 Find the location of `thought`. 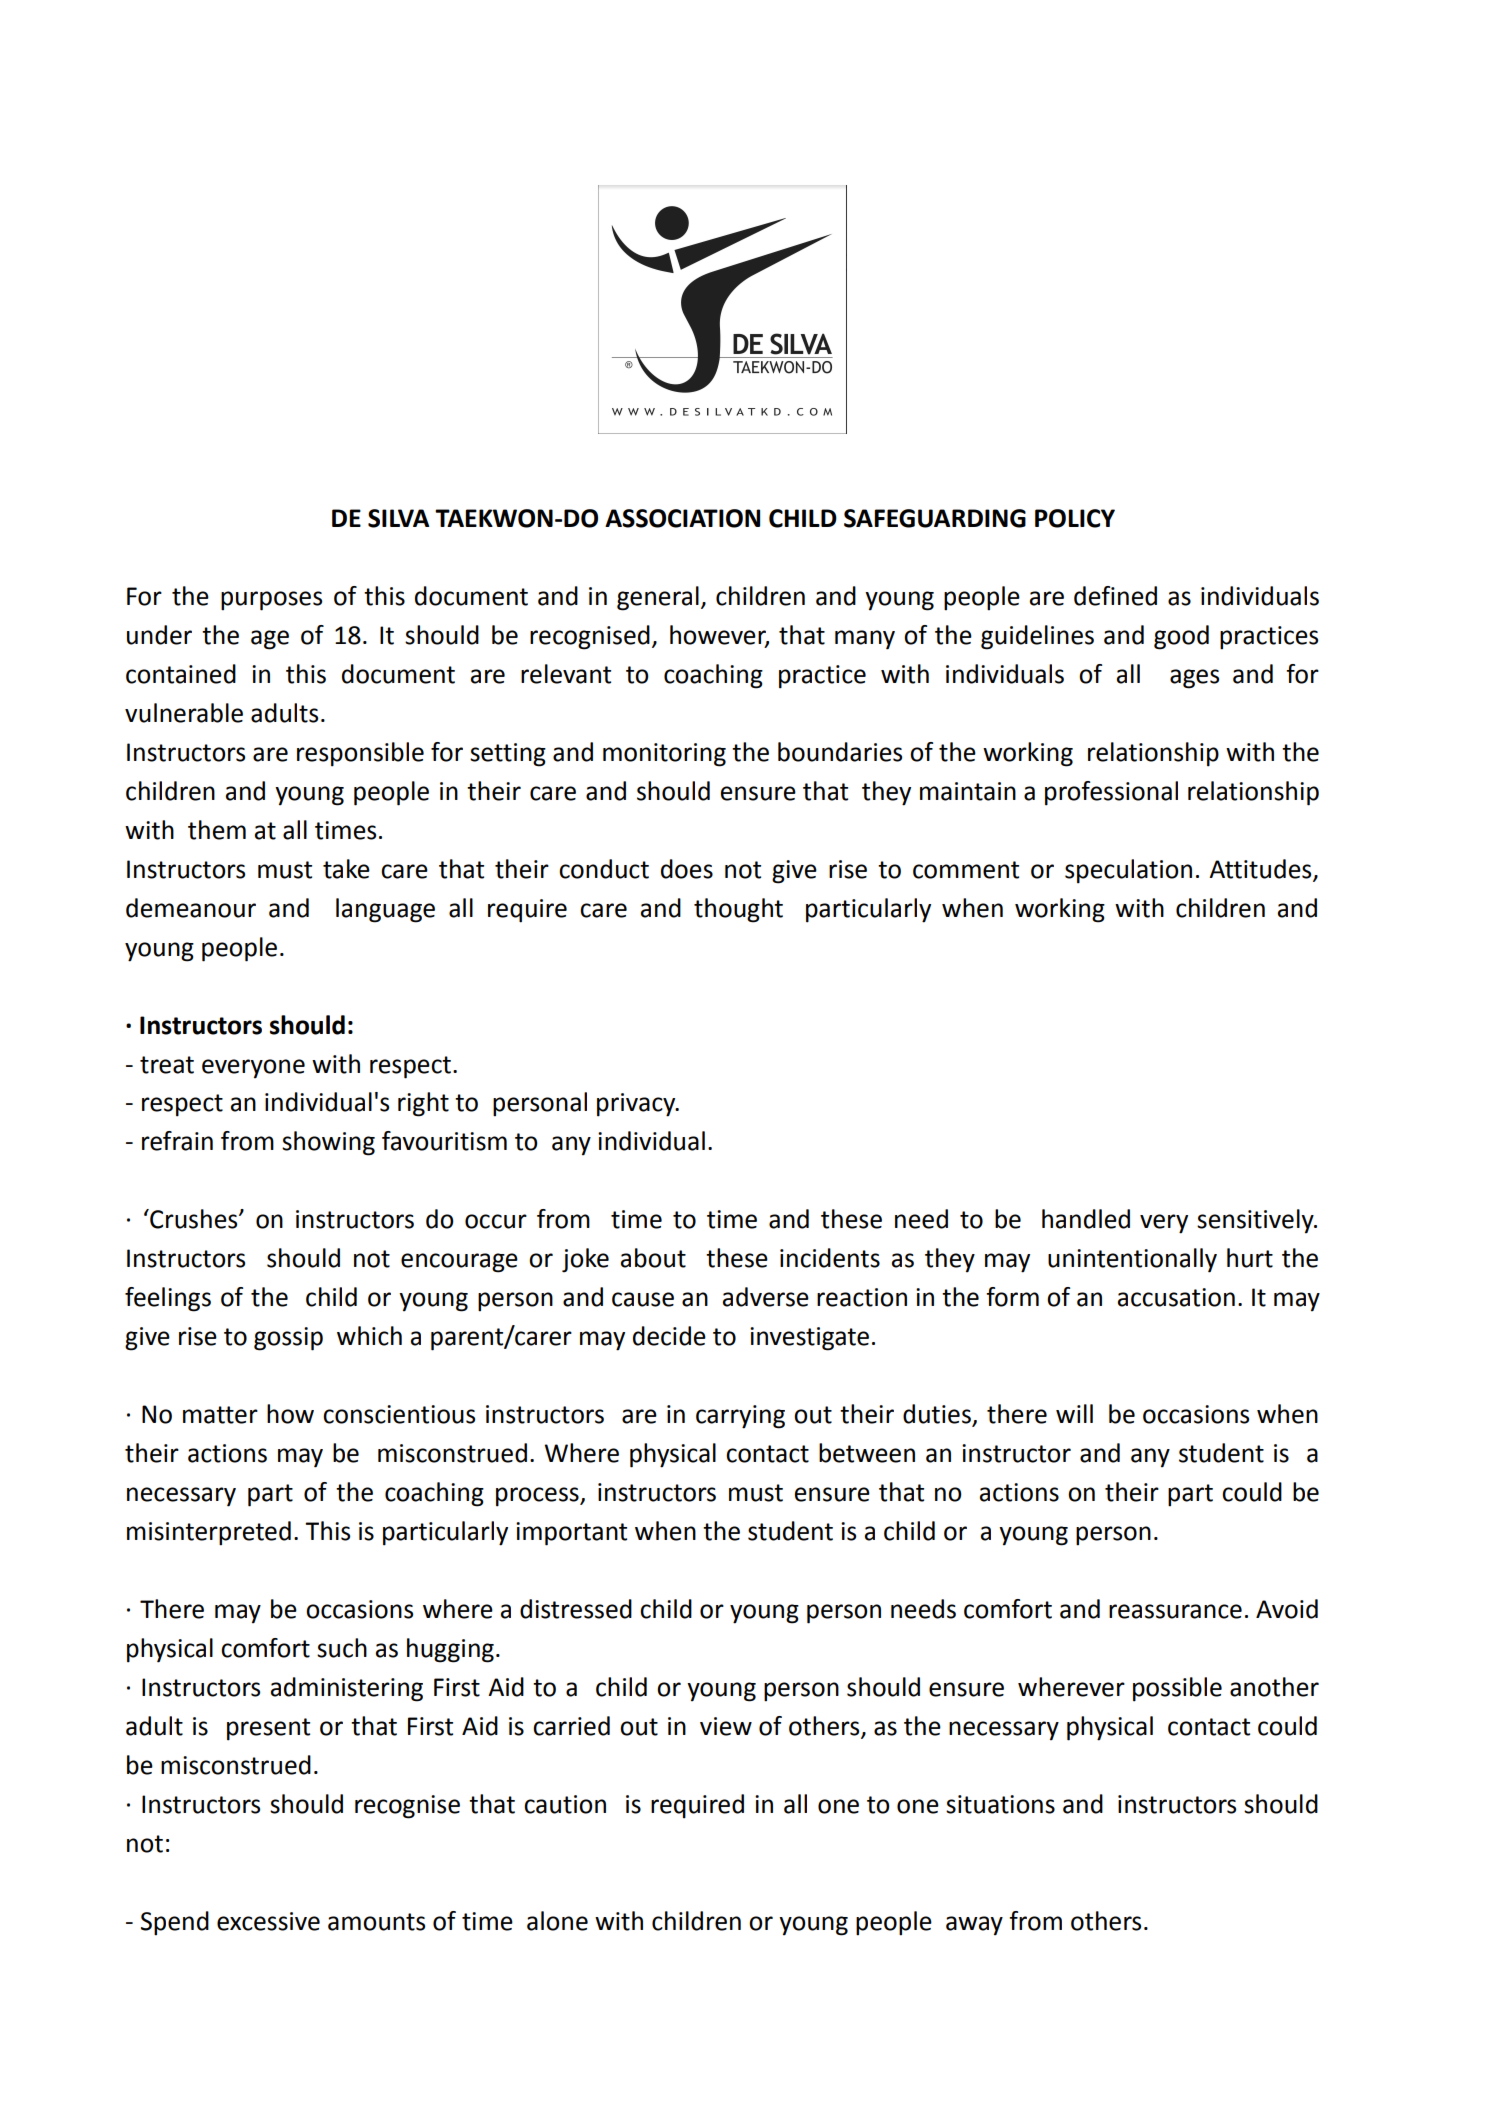

thought is located at coordinates (738, 910).
